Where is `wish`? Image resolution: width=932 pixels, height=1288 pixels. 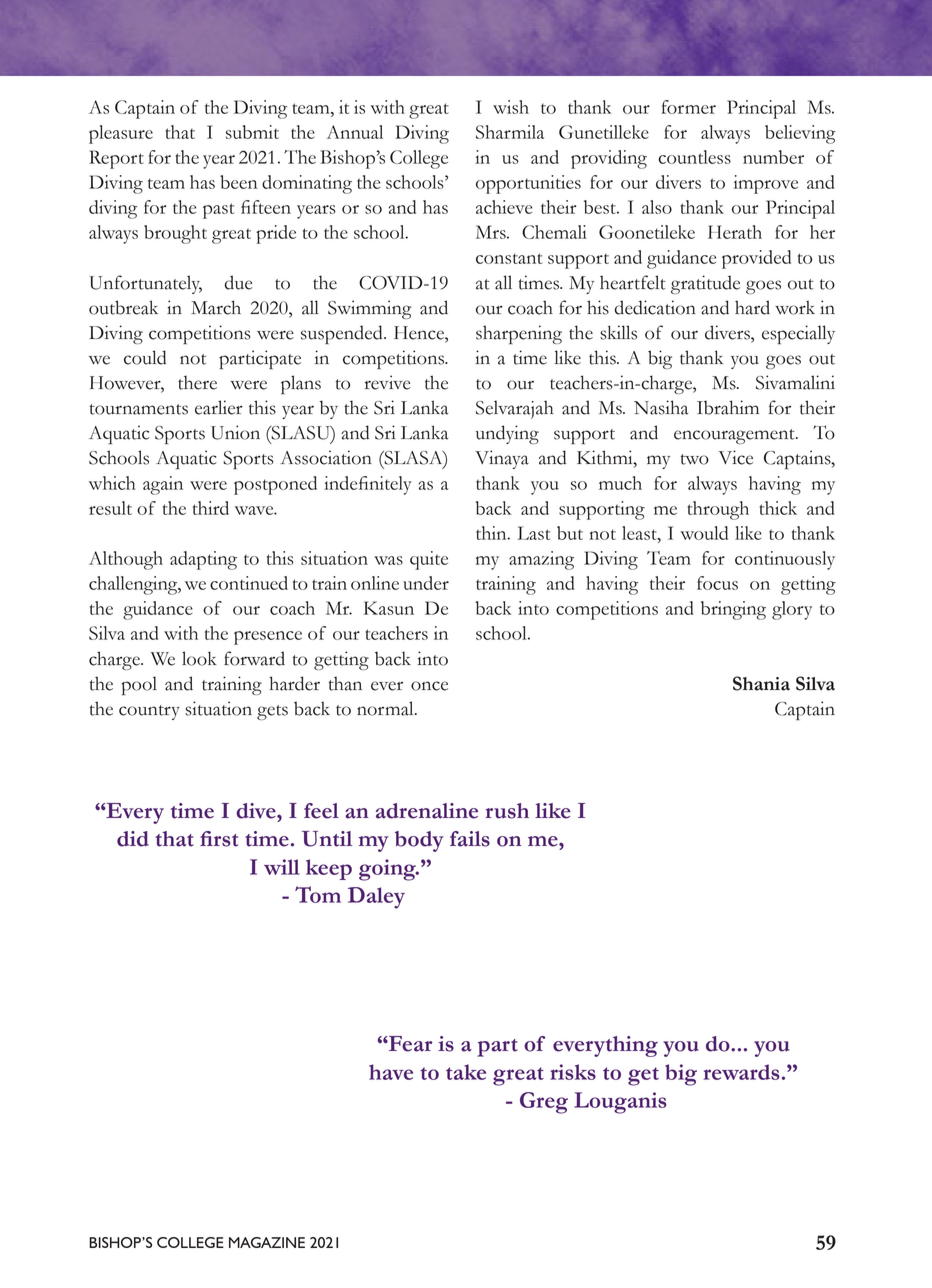
wish is located at coordinates (511, 107).
